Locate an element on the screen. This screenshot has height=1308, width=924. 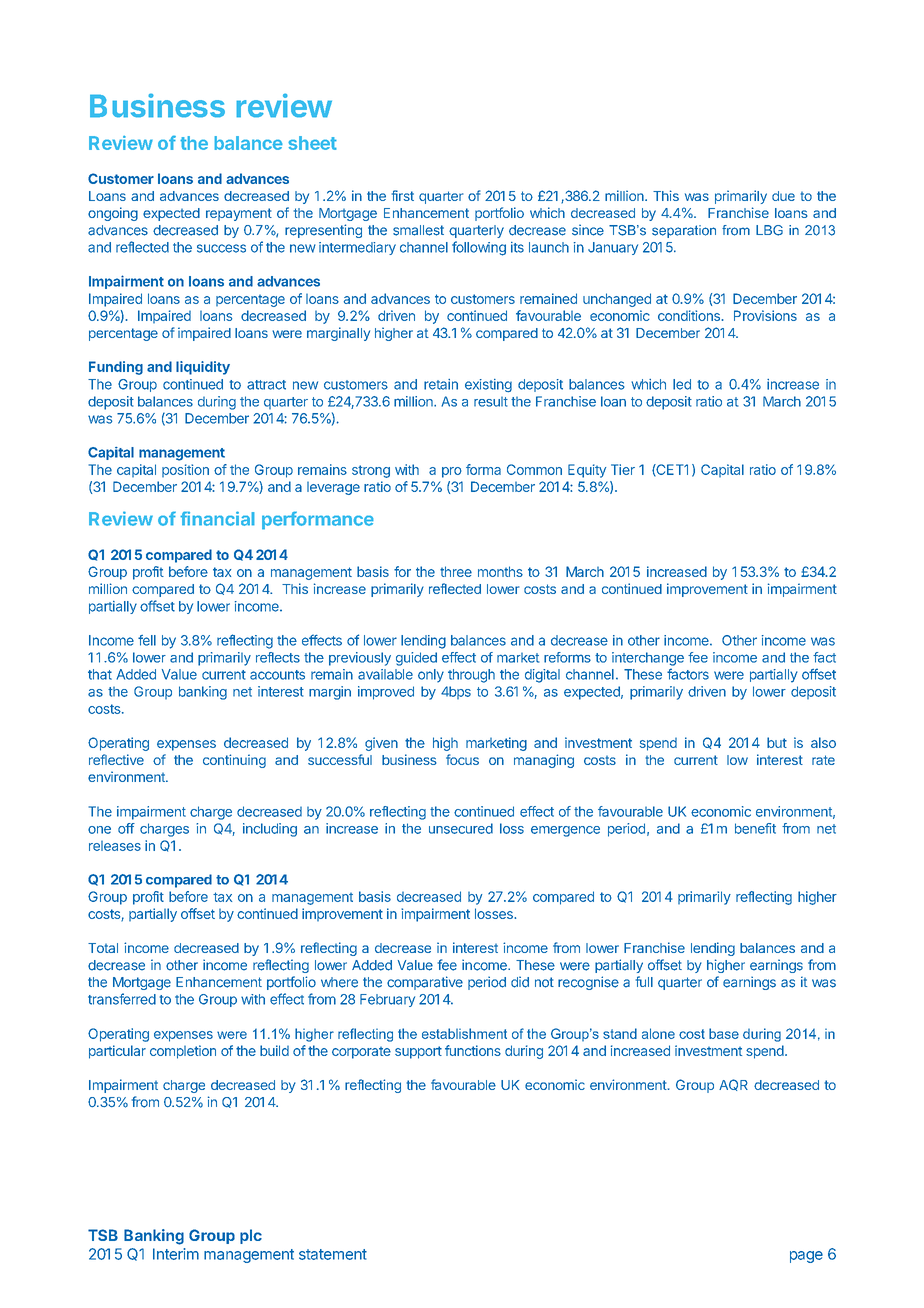
page is located at coordinates (806, 1257).
